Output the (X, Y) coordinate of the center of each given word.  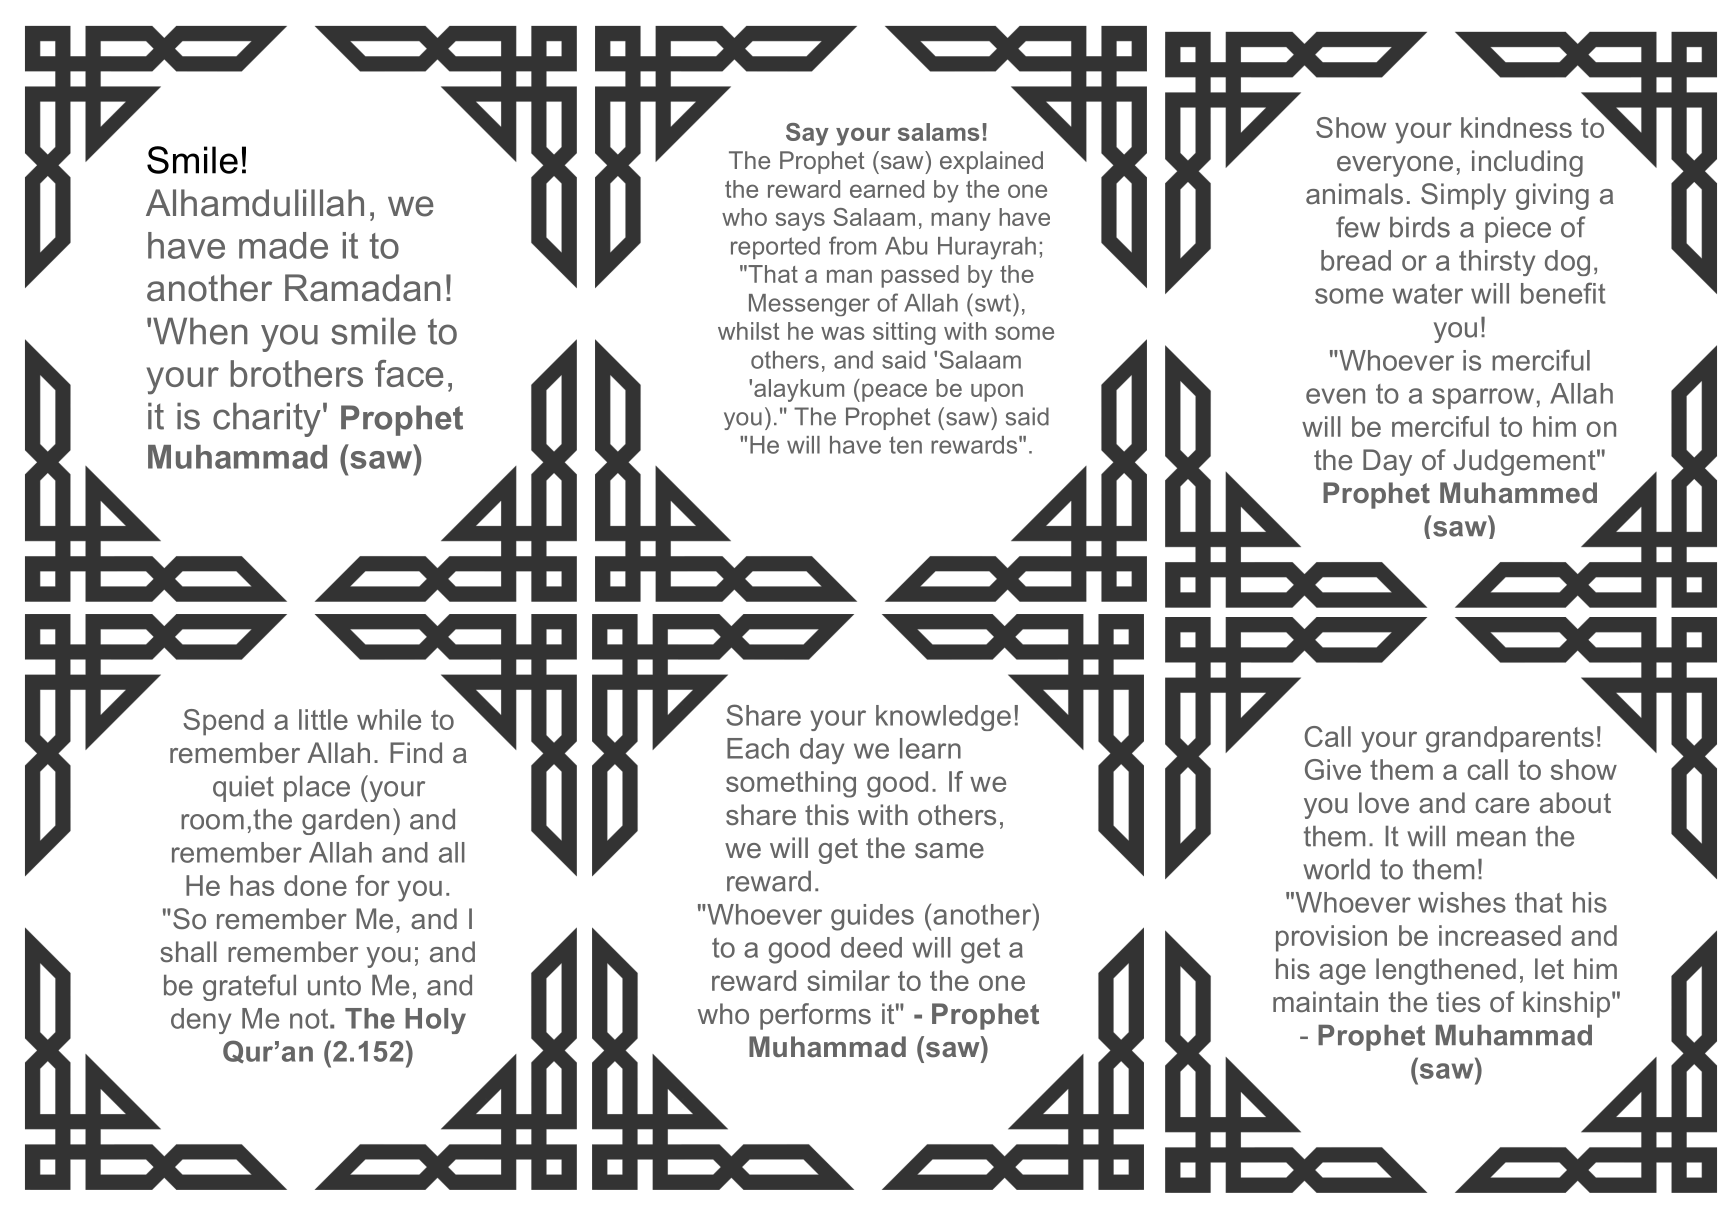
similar (848, 980)
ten (905, 445)
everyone (1395, 166)
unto (334, 985)
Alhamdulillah (255, 203)
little (323, 719)
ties (1458, 1002)
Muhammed (1518, 493)
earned (887, 189)
